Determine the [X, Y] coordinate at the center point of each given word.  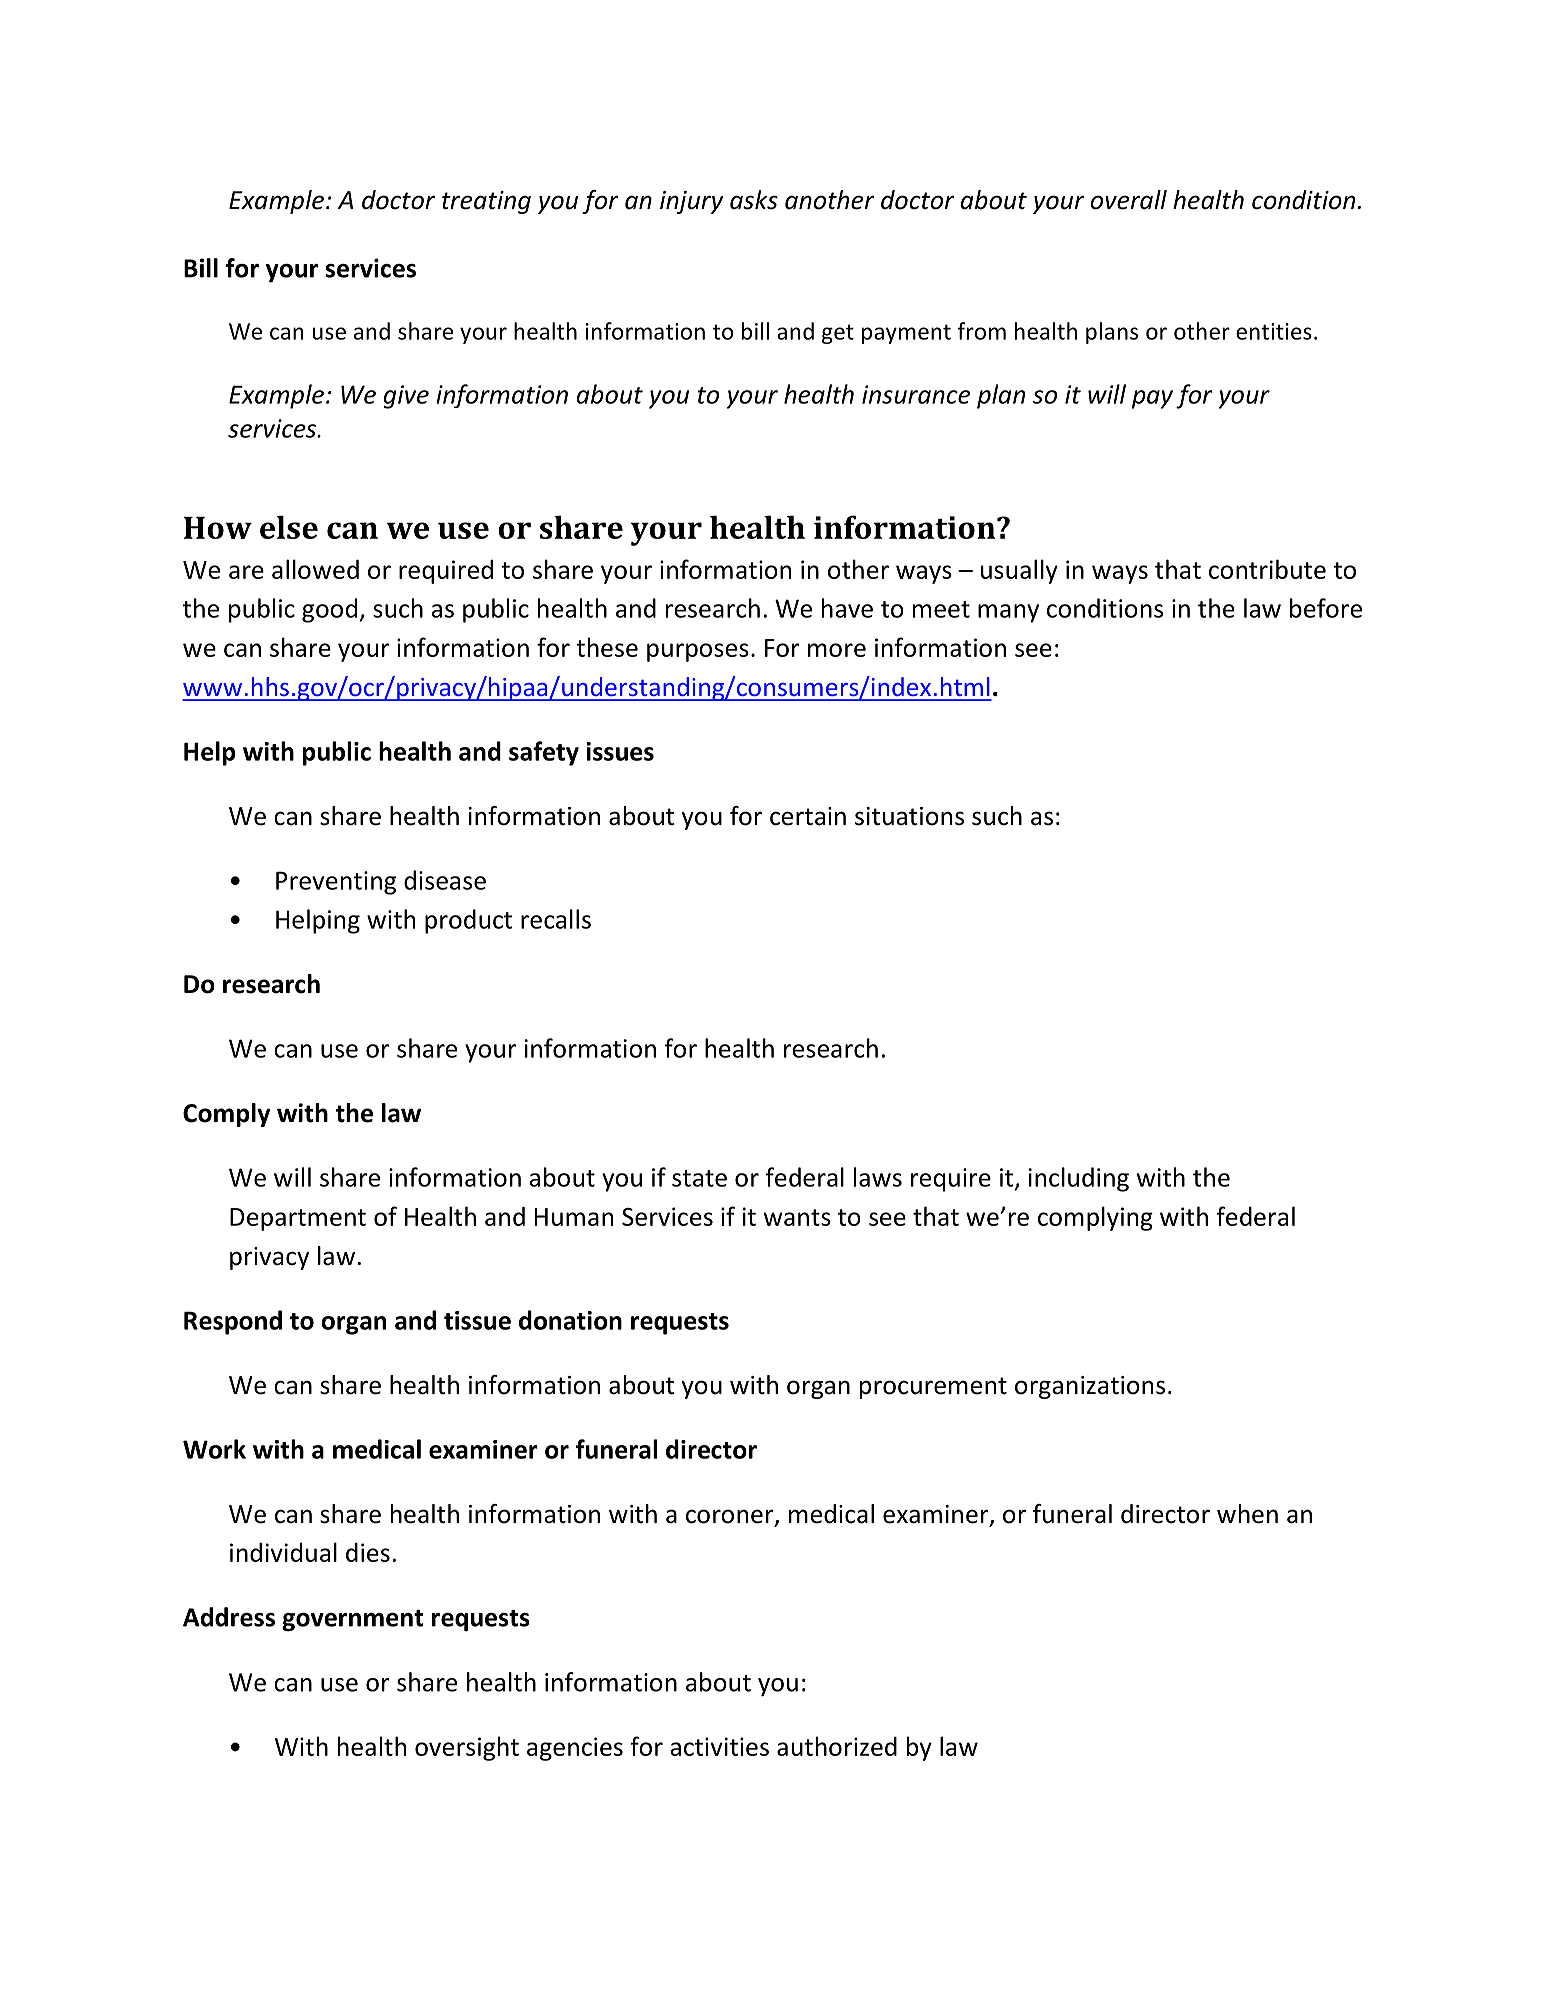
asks [754, 200]
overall [1129, 200]
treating [486, 202]
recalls [556, 919]
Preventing [336, 883]
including [1079, 1179]
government [352, 1621]
